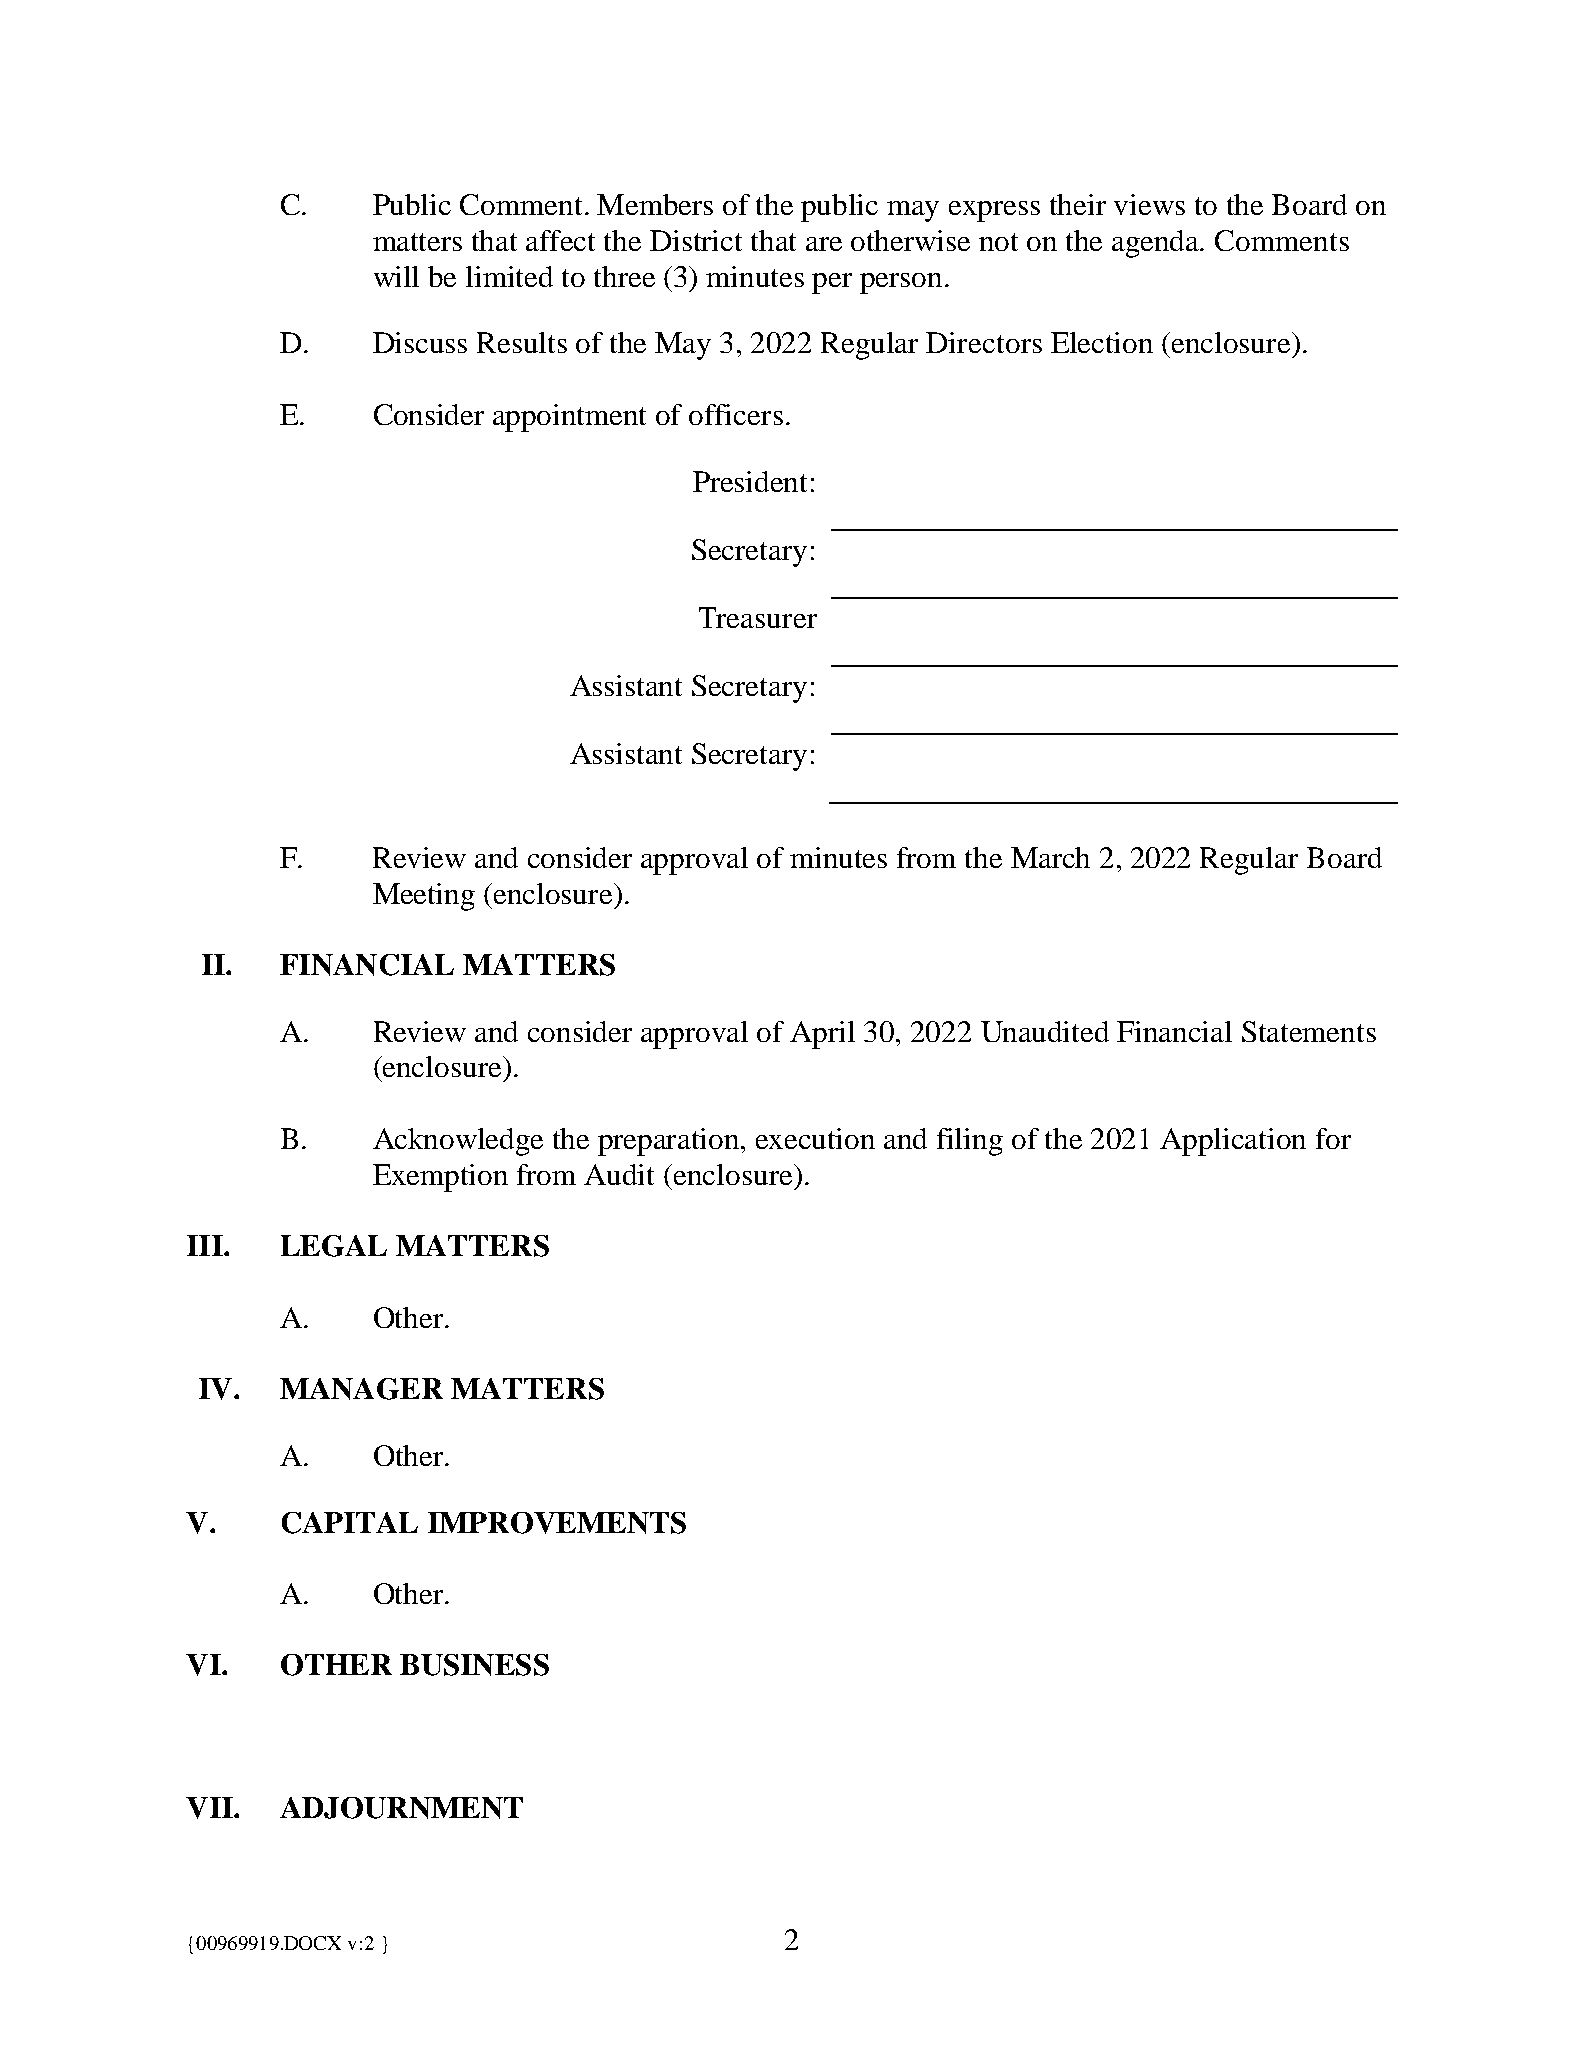 This image has height=2050, width=1584. What do you see at coordinates (1233, 1142) in the image?
I see `Application` at bounding box center [1233, 1142].
